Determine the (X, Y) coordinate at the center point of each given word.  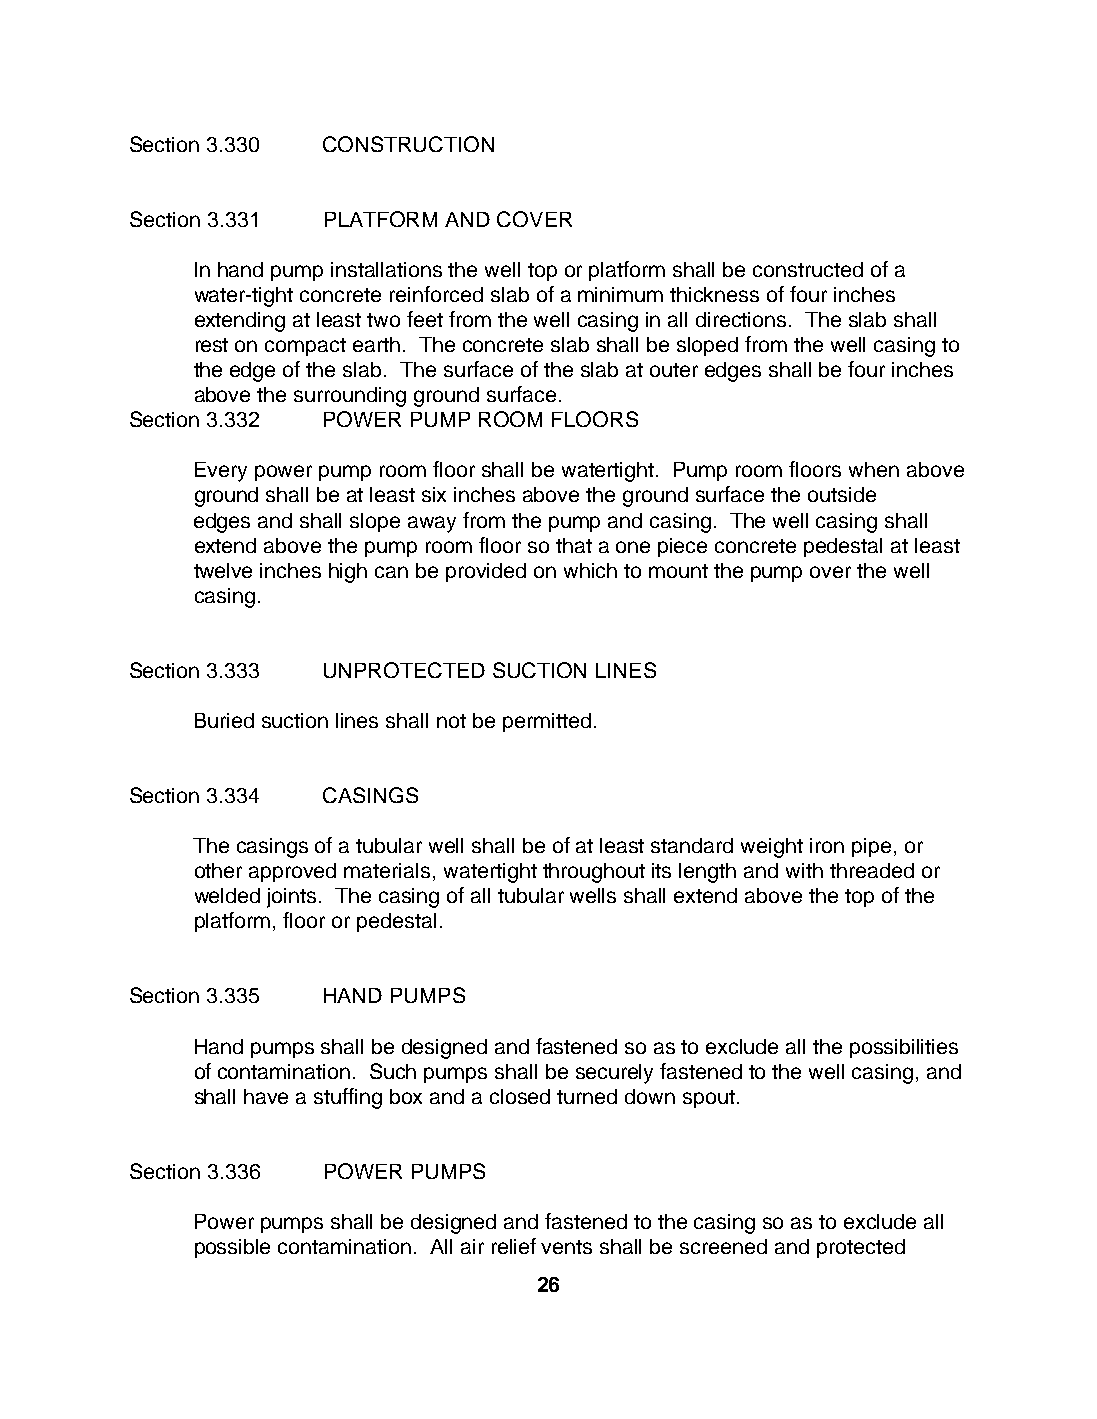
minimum (620, 294)
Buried (224, 720)
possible (232, 1248)
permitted (547, 722)
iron (827, 845)
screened (723, 1246)
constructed (808, 269)
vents (566, 1247)
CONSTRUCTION (408, 144)
